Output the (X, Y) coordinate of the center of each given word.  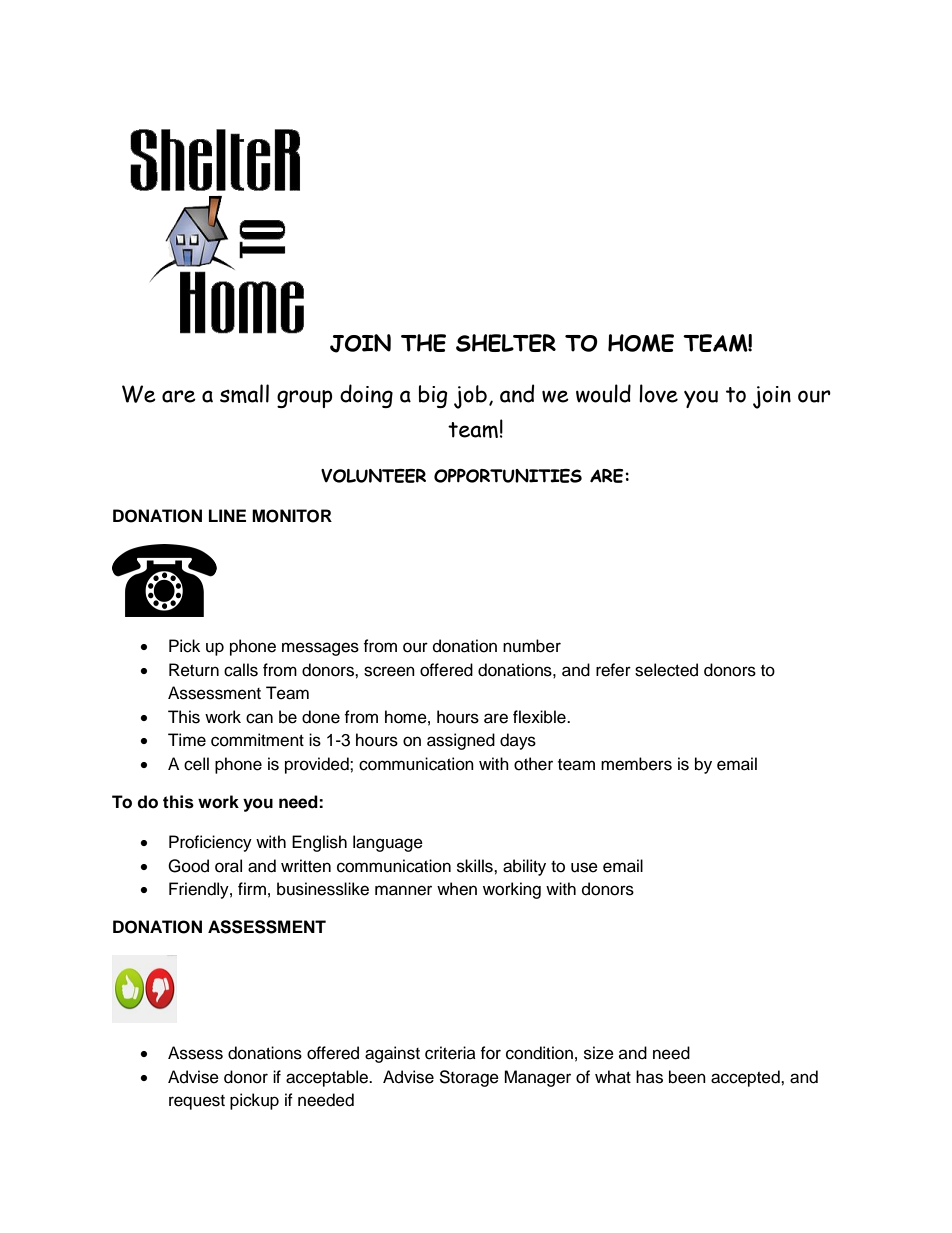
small (244, 393)
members (636, 764)
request (197, 1102)
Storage (469, 1078)
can (259, 718)
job (470, 397)
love (658, 393)
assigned (461, 741)
